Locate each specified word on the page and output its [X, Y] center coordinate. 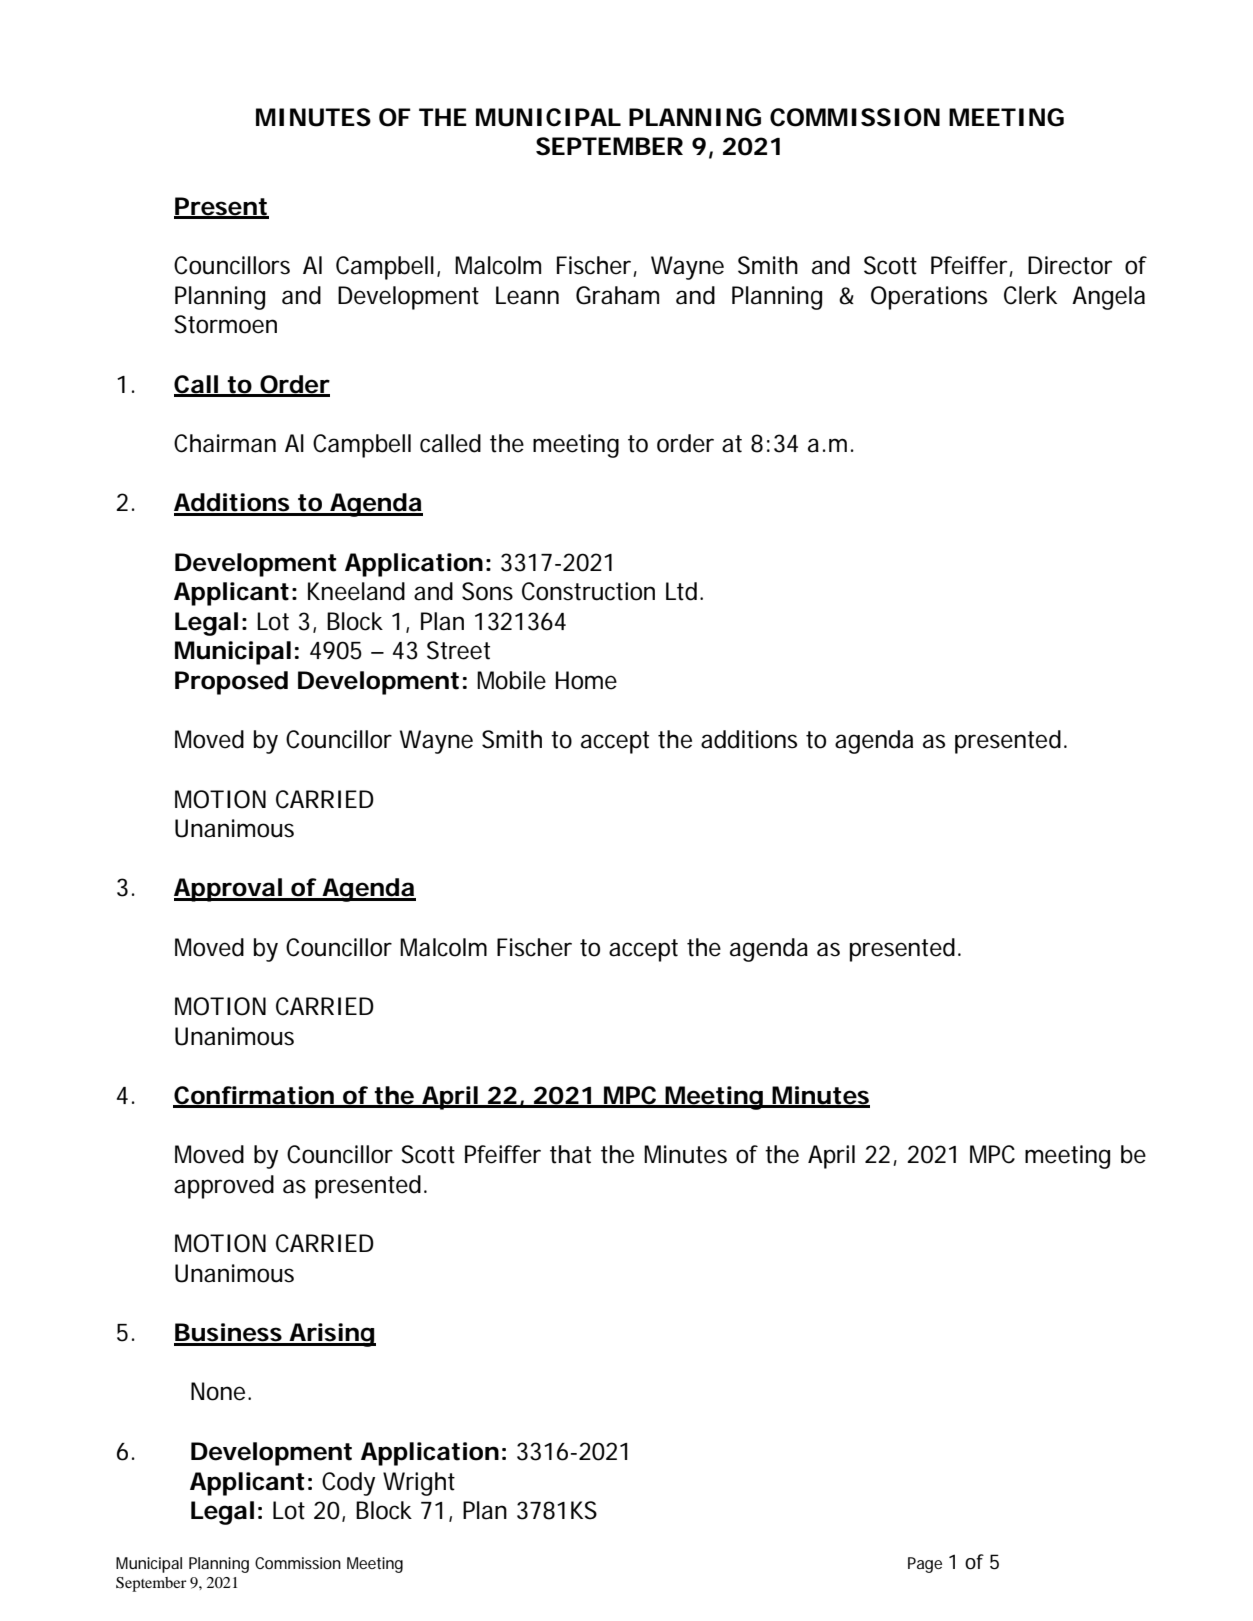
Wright [419, 1484]
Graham [617, 295]
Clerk [1030, 295]
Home [586, 680]
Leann [527, 295]
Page [925, 1565]
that [570, 1154]
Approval [228, 890]
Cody [348, 1484]
